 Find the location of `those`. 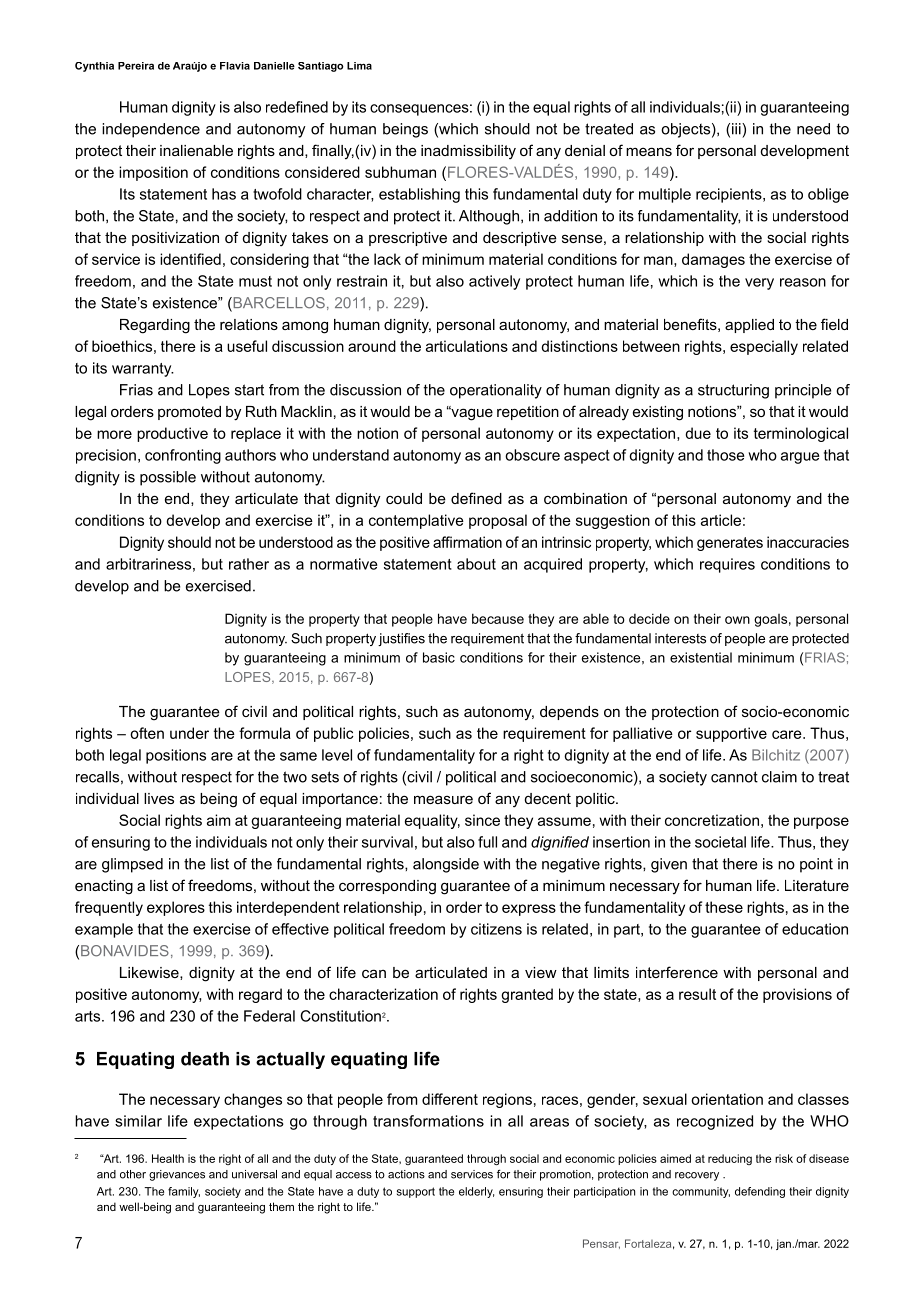

those is located at coordinates (725, 455).
